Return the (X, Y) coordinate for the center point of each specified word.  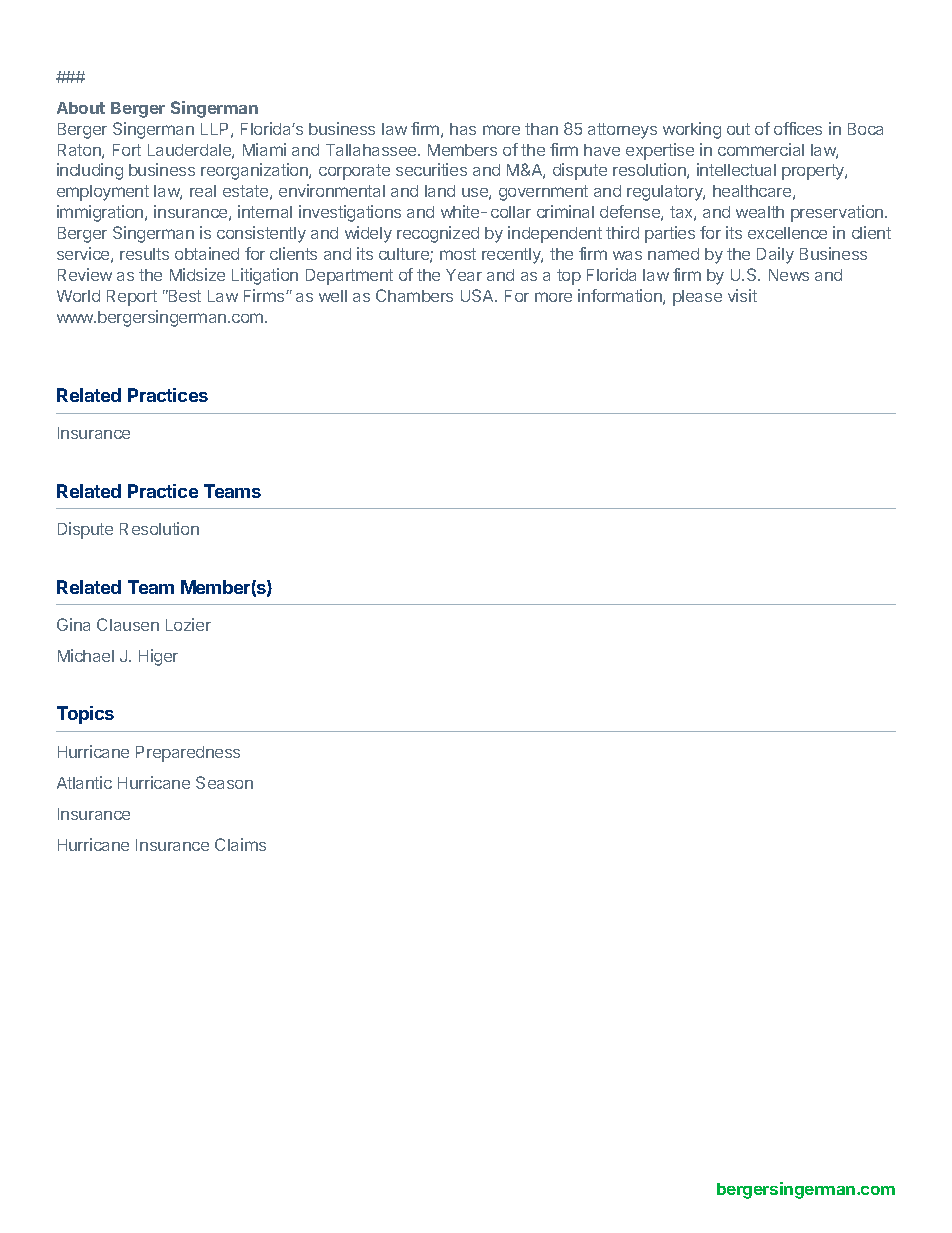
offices (798, 128)
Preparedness (188, 754)
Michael (86, 655)
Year (464, 275)
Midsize (197, 274)
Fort (127, 150)
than (541, 129)
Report (132, 298)
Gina (73, 624)
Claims (240, 844)
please (697, 298)
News (789, 275)
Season (224, 782)
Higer (158, 657)
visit (742, 295)
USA (479, 295)
